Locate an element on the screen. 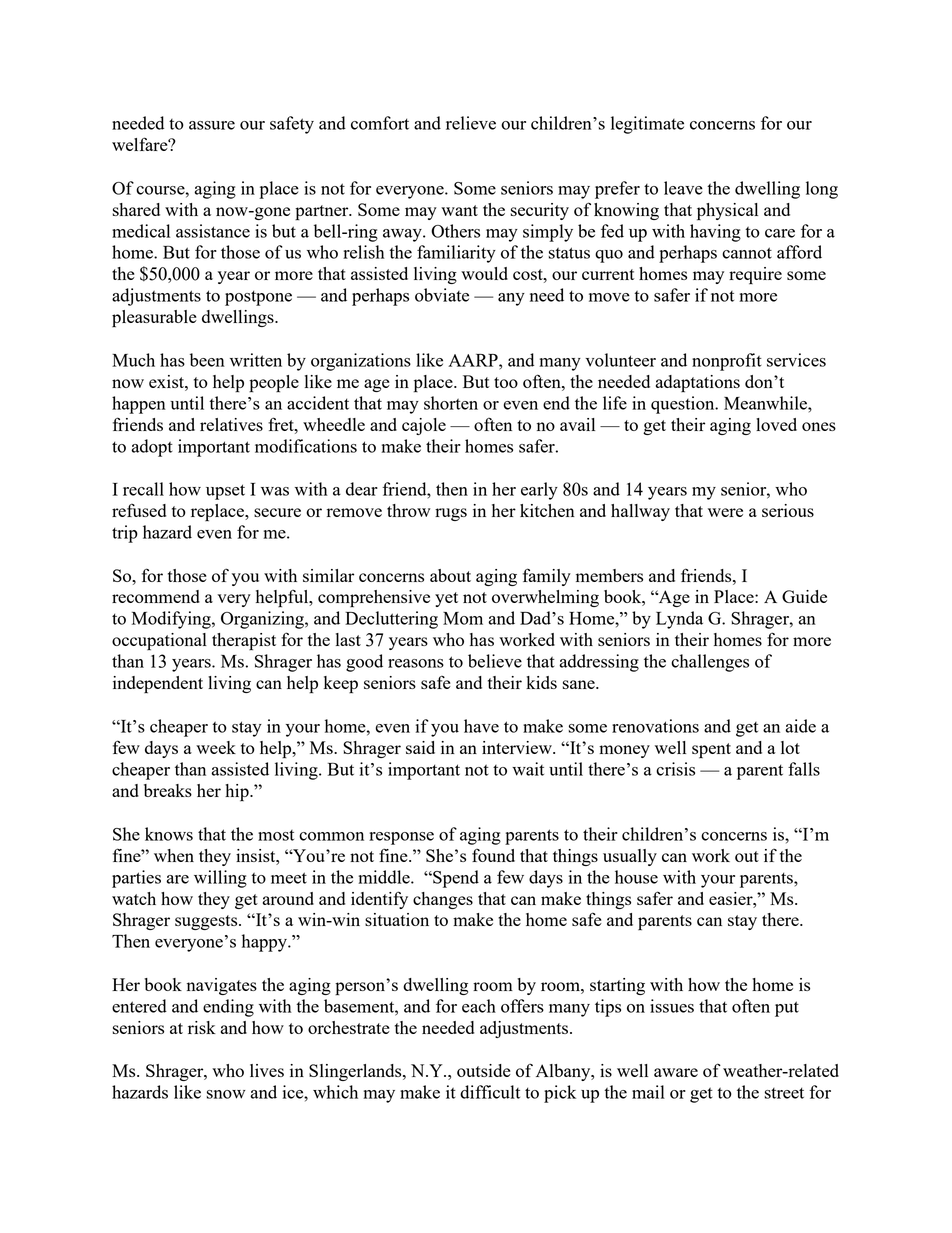 The width and height of the screenshot is (952, 1233). relieve is located at coordinates (471, 123).
